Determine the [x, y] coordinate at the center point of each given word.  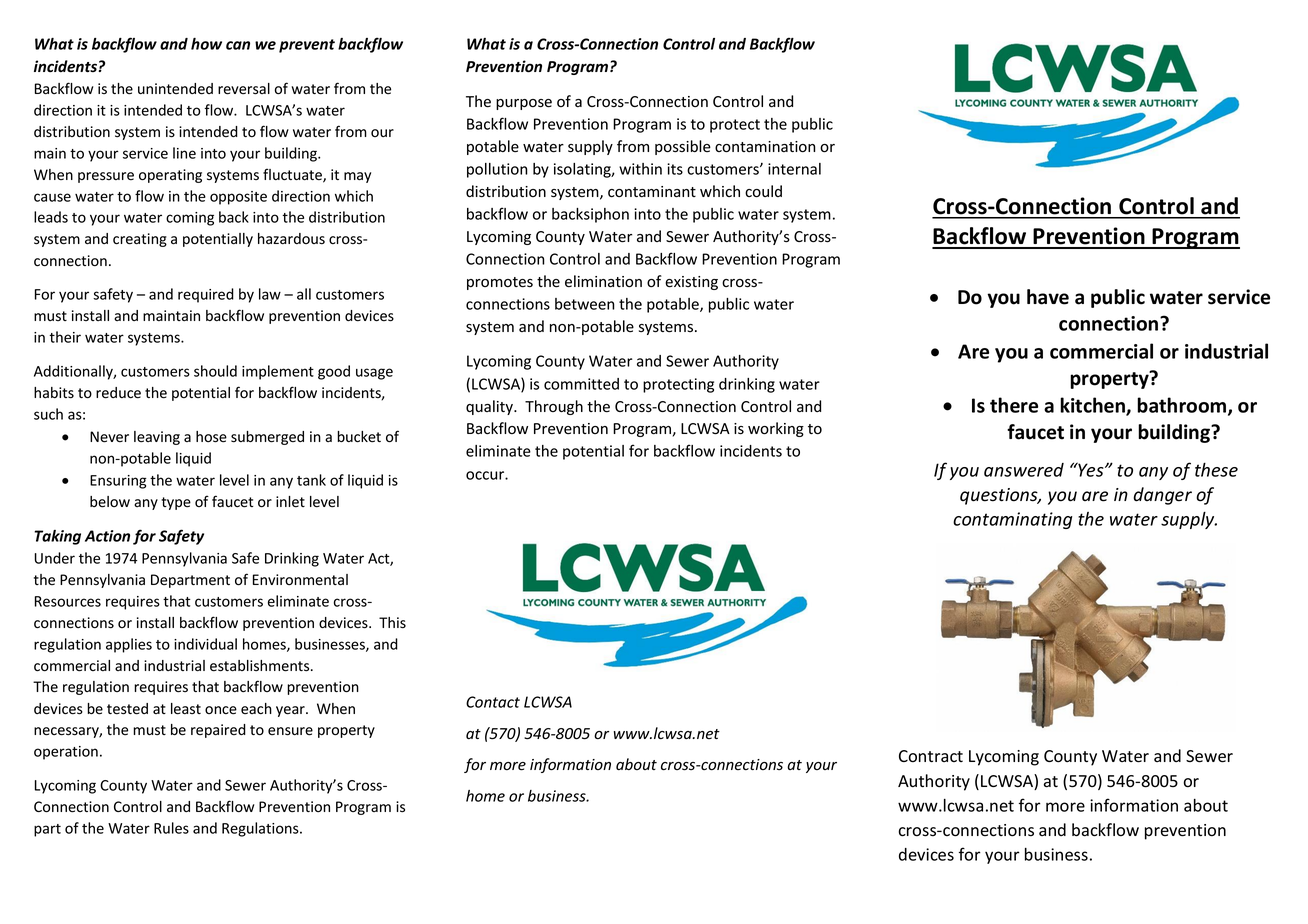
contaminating [1012, 520]
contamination [765, 147]
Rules [171, 828]
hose [211, 437]
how [206, 44]
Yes [1091, 469]
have [1048, 297]
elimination [603, 281]
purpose [524, 104]
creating [140, 240]
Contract [931, 756]
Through [554, 407]
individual [205, 644]
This [392, 623]
